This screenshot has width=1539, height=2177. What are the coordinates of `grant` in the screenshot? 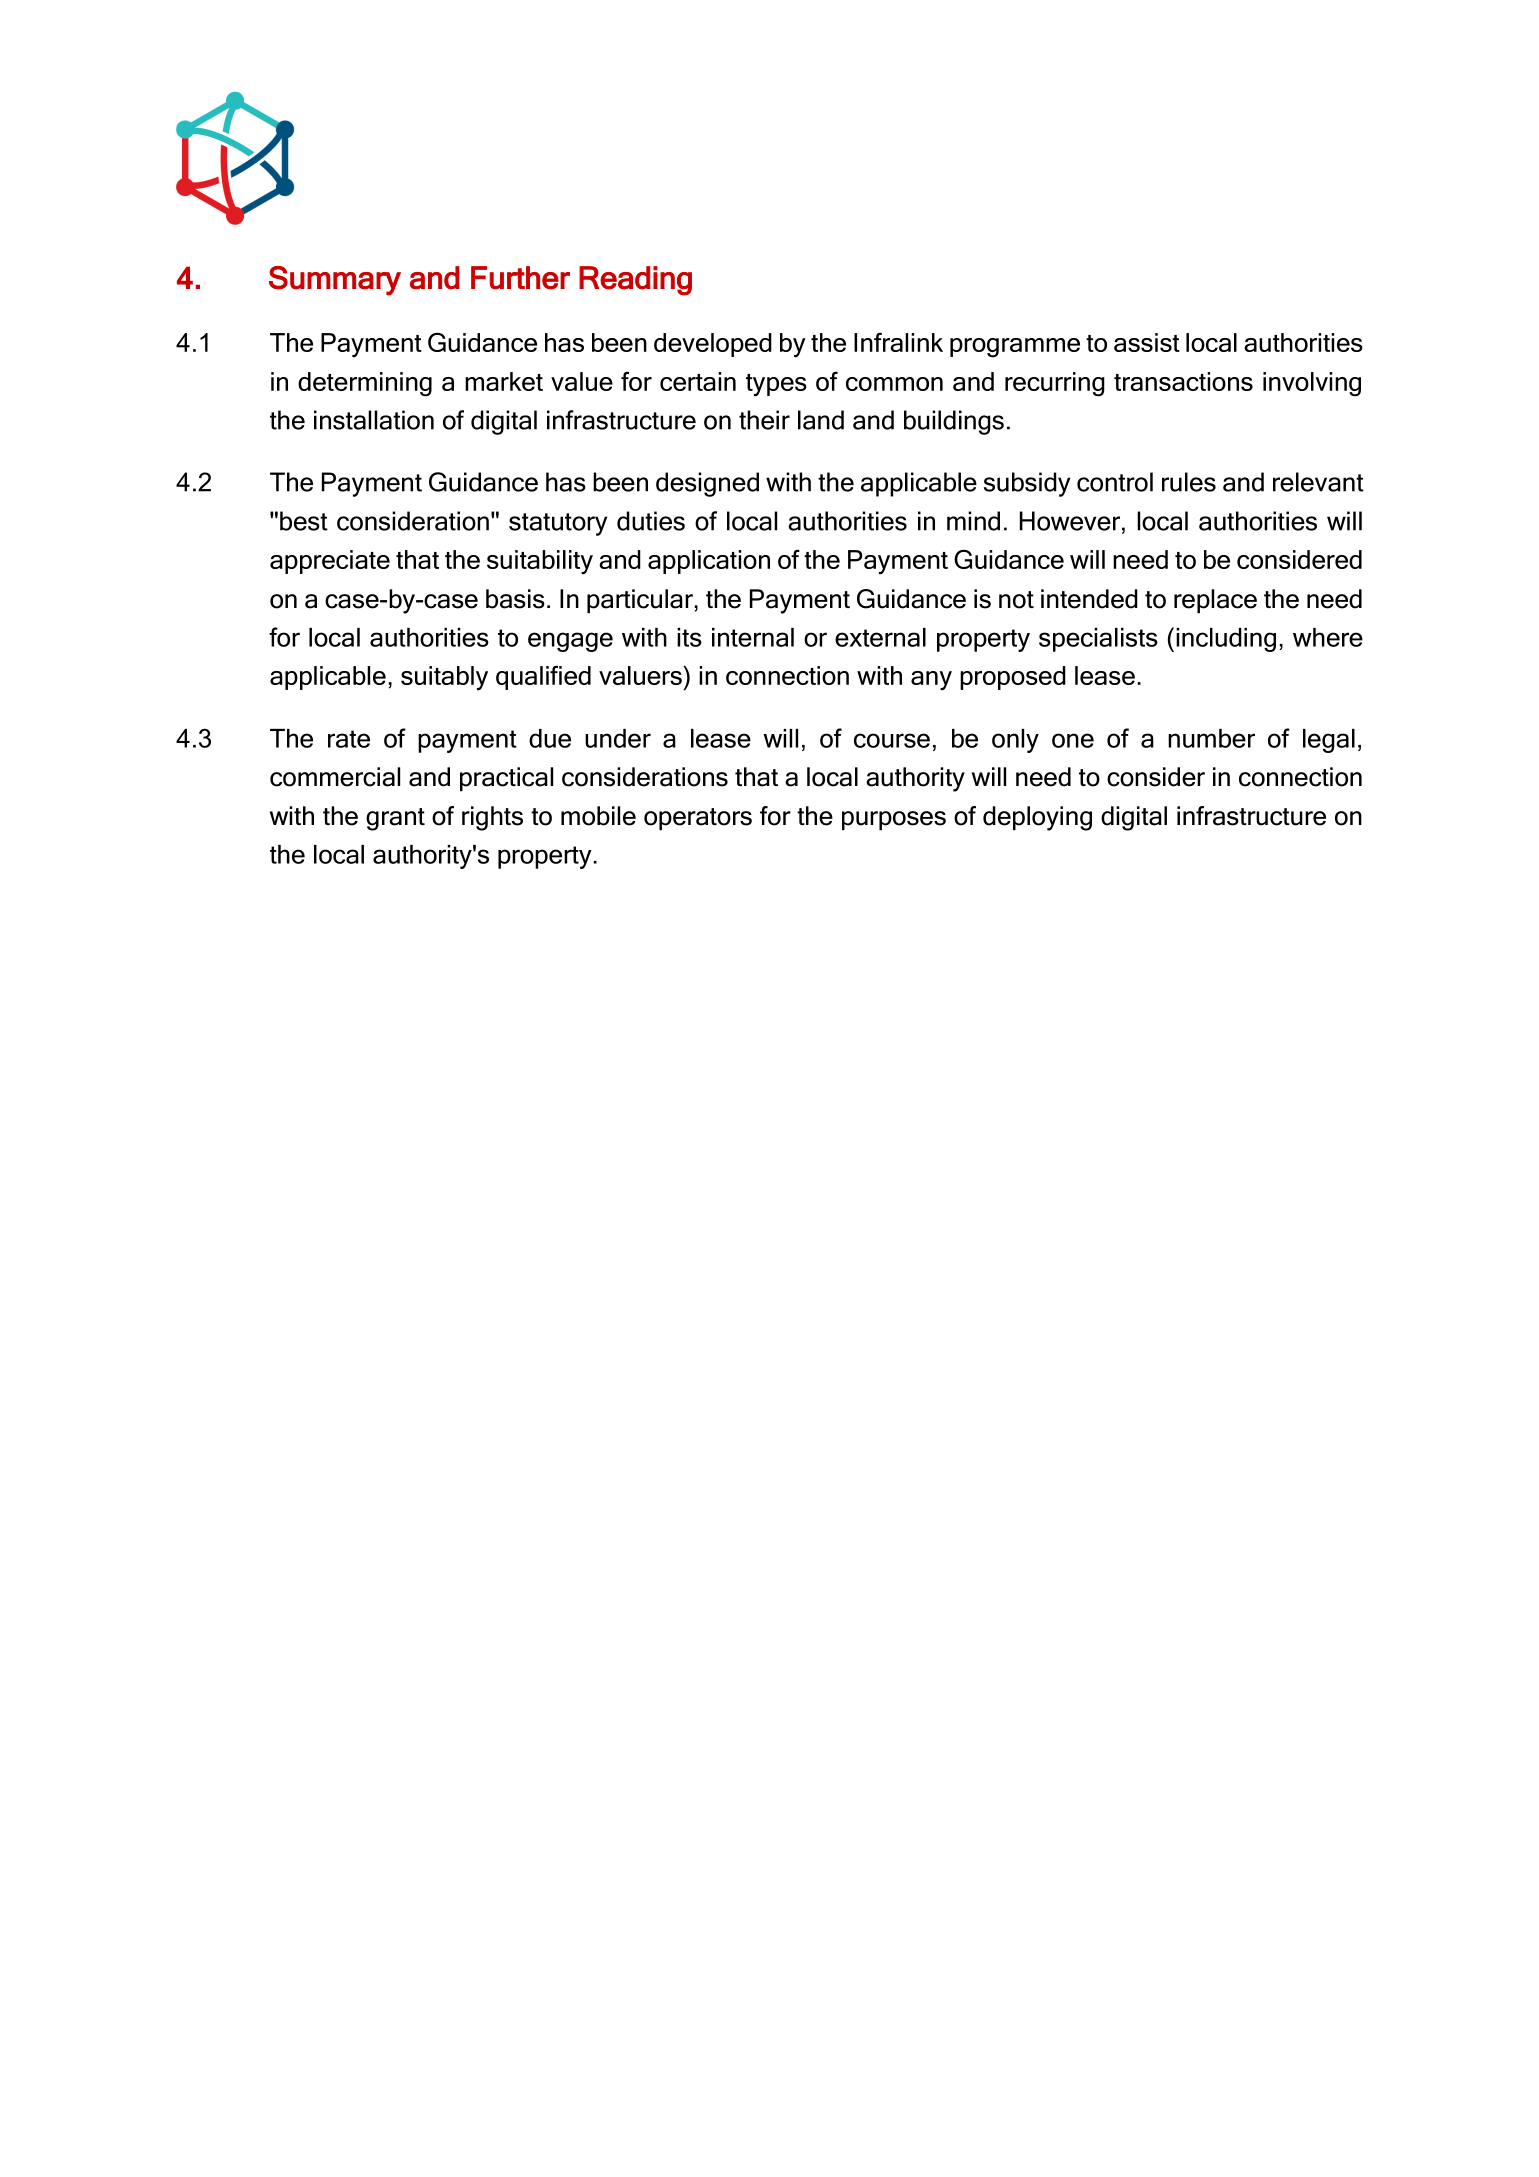 It's located at (395, 819).
